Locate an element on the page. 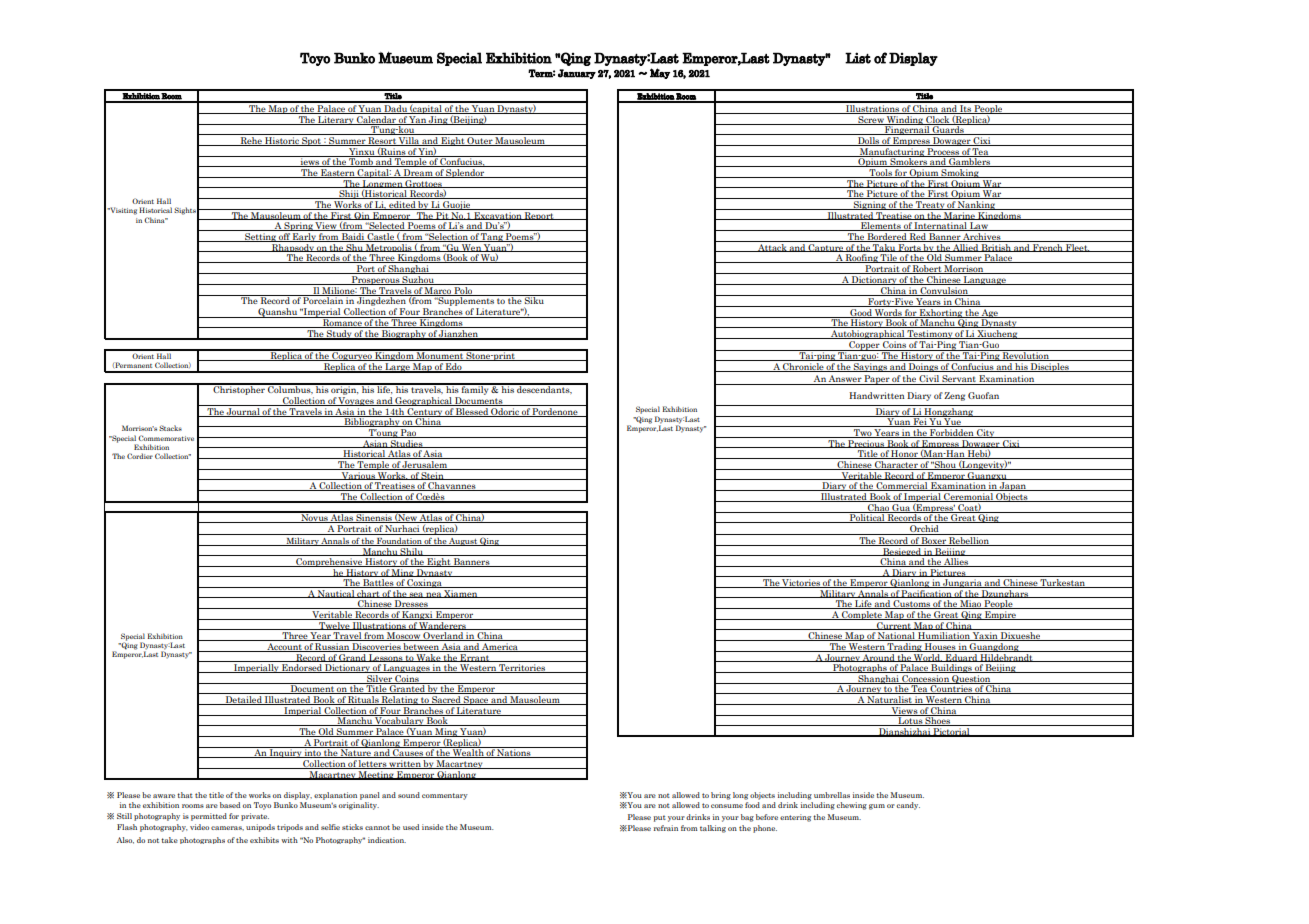  Archives is located at coordinates (982, 237).
